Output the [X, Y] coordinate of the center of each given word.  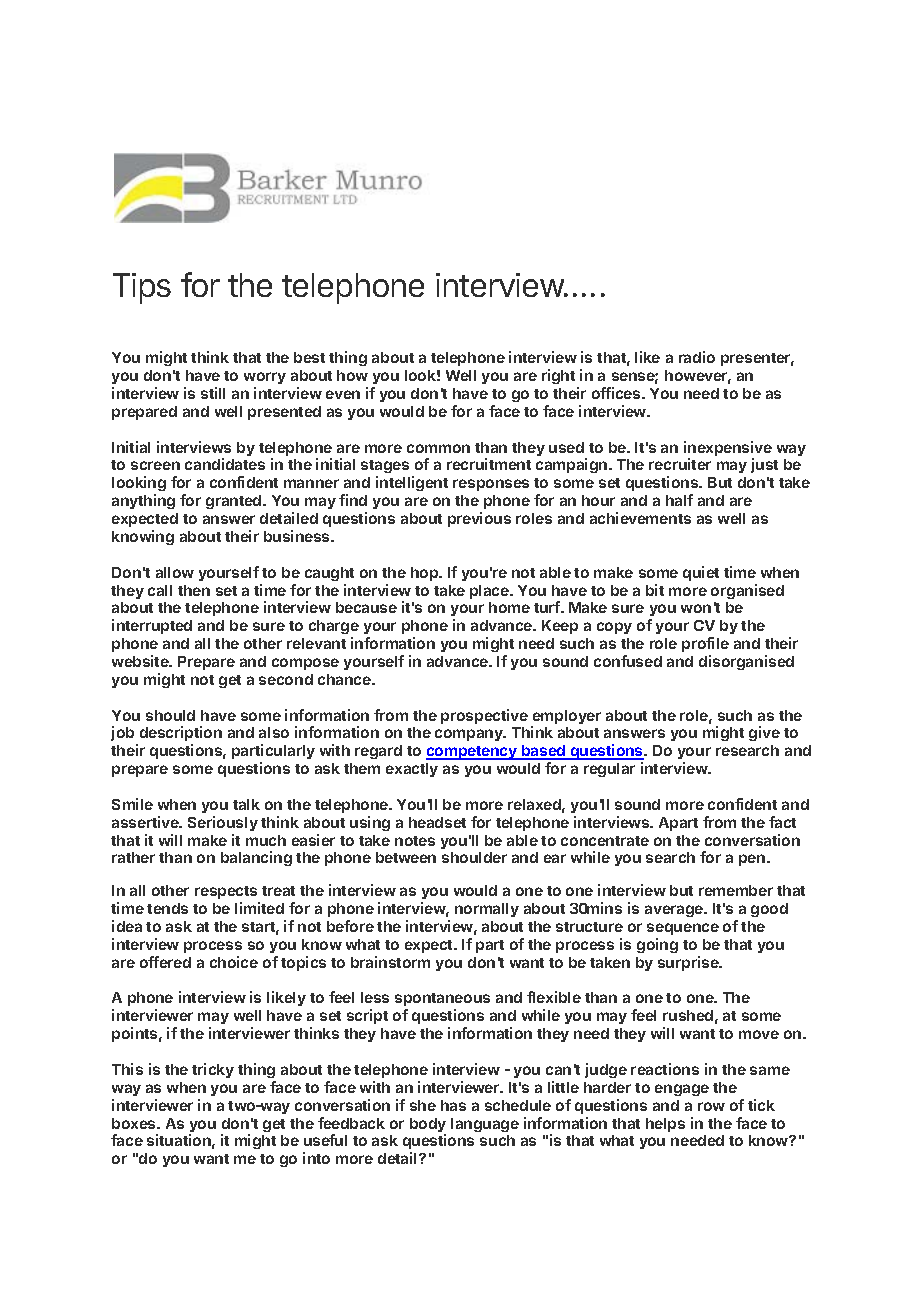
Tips [142, 288]
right [558, 376]
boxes [135, 1123]
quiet [701, 573]
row [711, 1106]
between [406, 857]
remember [736, 890]
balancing [256, 858]
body [428, 1126]
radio [697, 357]
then [194, 590]
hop [426, 574]
